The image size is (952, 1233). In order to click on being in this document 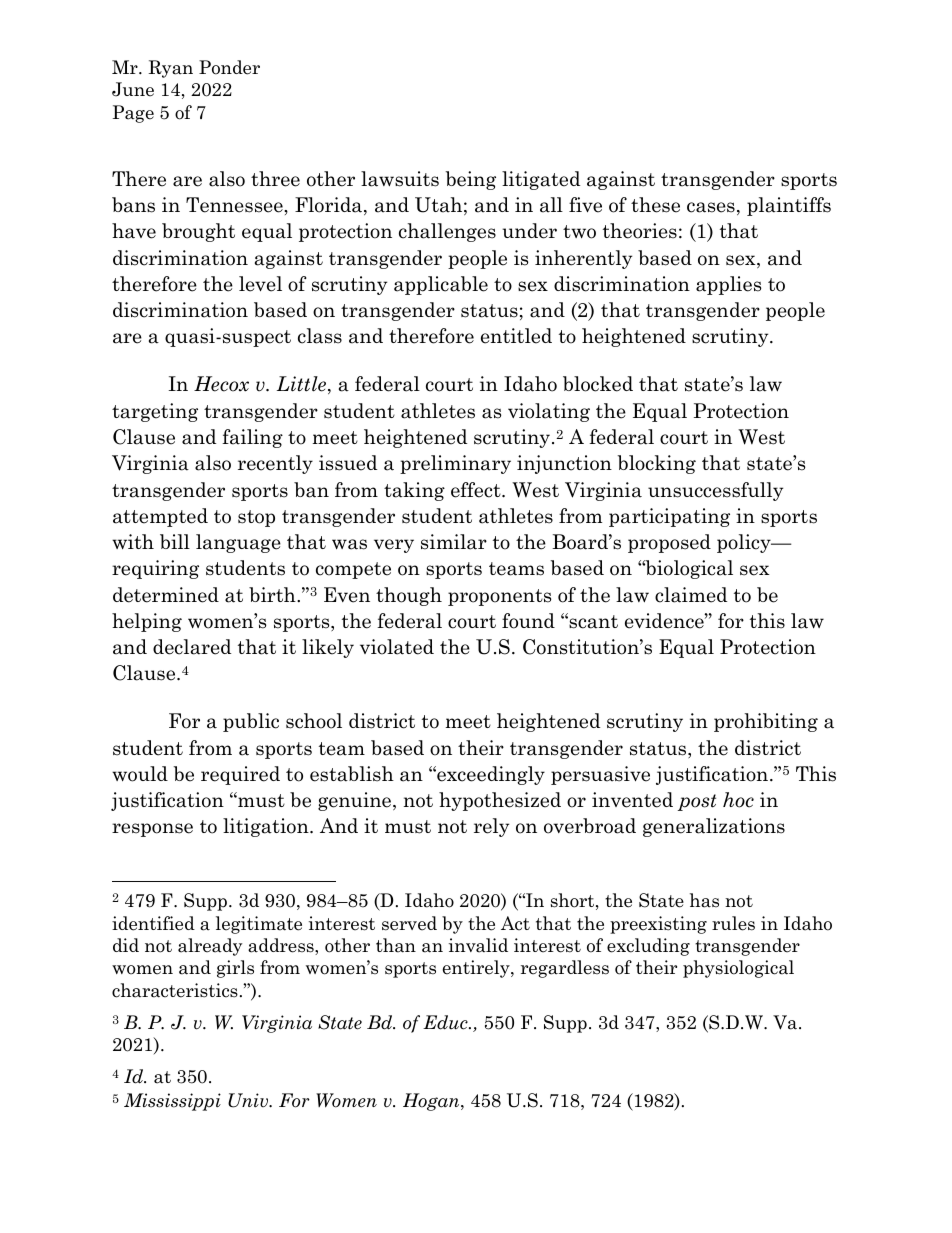, I will do `click(470, 180)`.
